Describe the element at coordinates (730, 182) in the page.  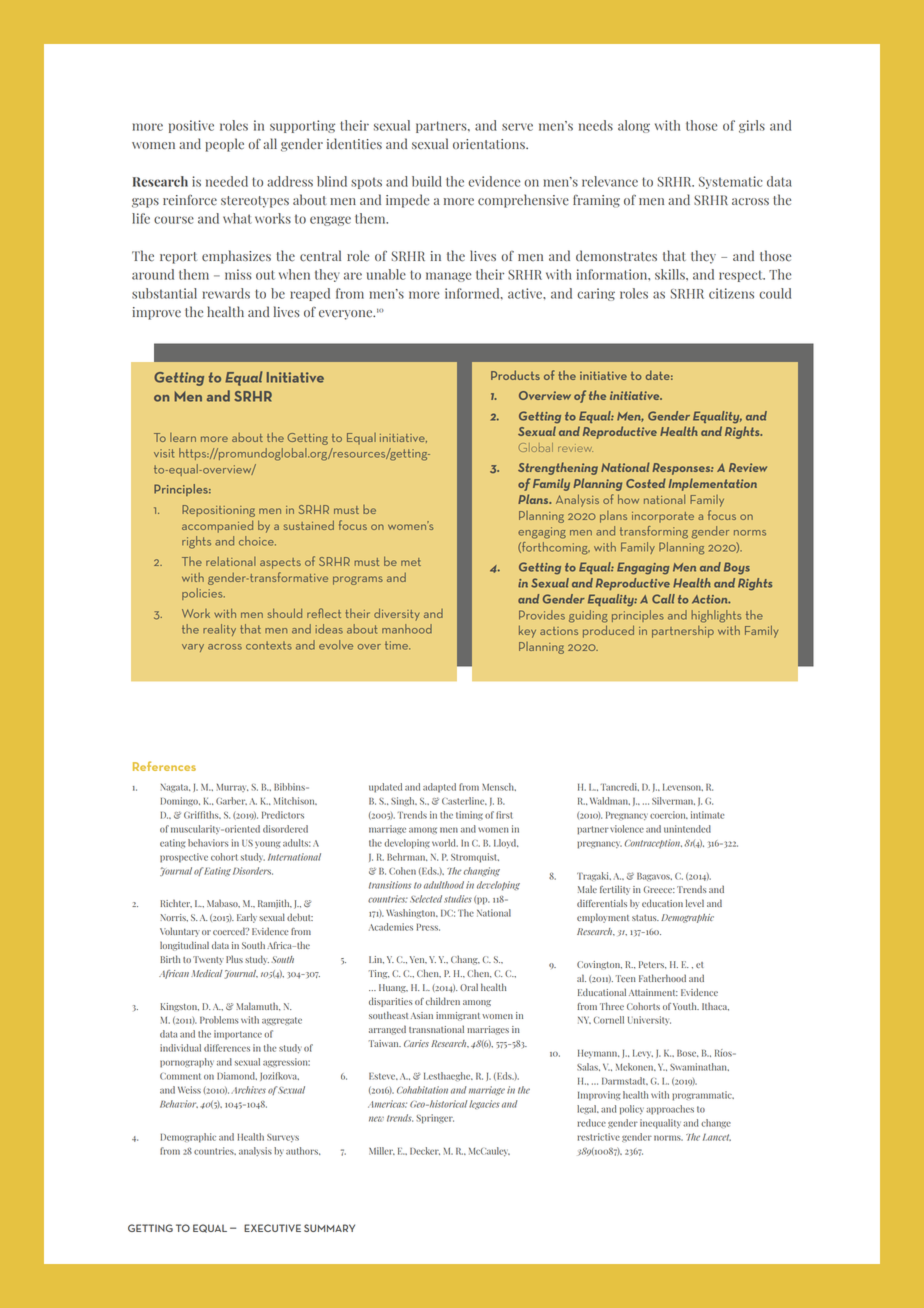
I see `Systematic` at that location.
